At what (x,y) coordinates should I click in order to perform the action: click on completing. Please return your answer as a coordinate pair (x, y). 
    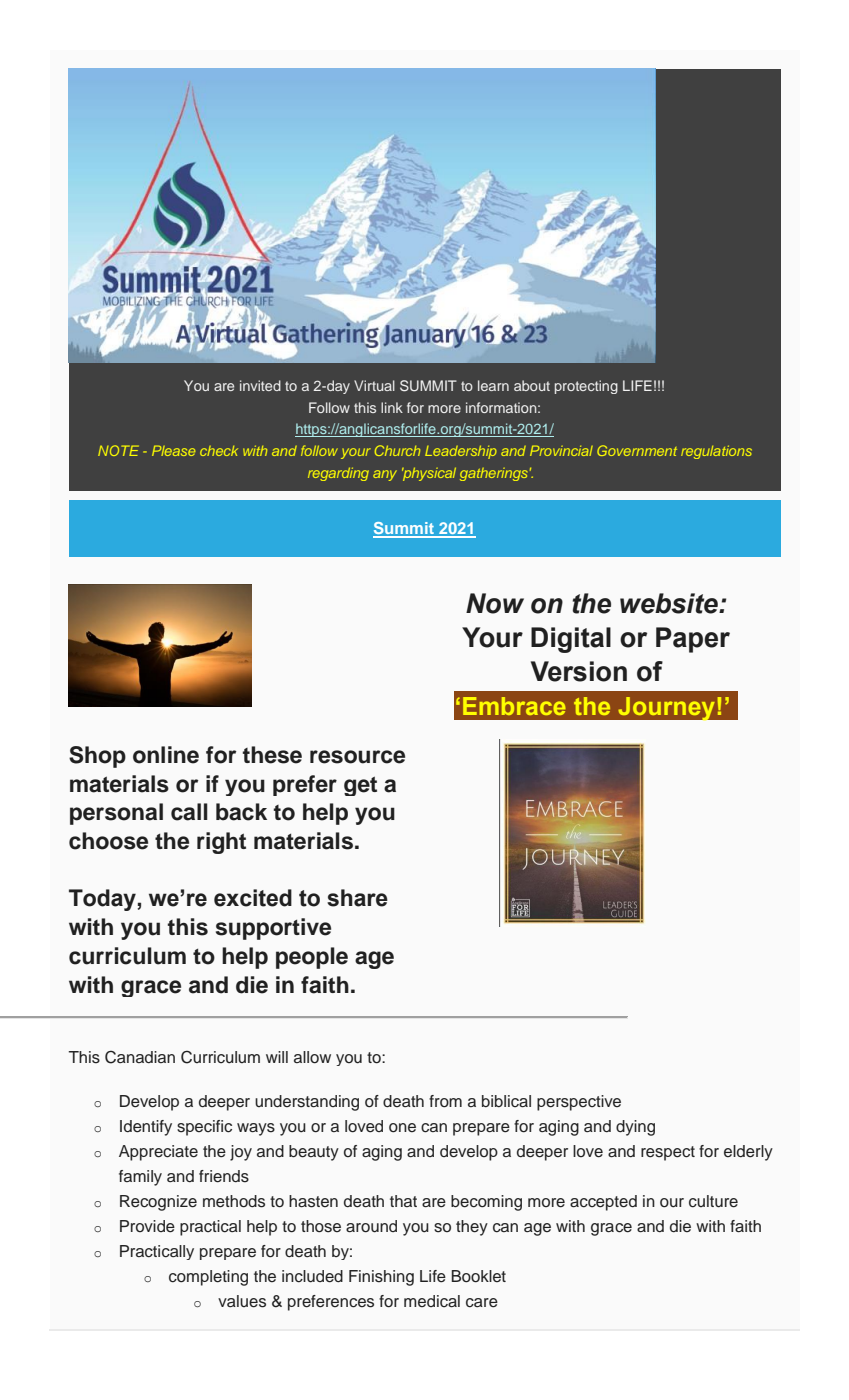
    Looking at the image, I should click on (208, 1278).
